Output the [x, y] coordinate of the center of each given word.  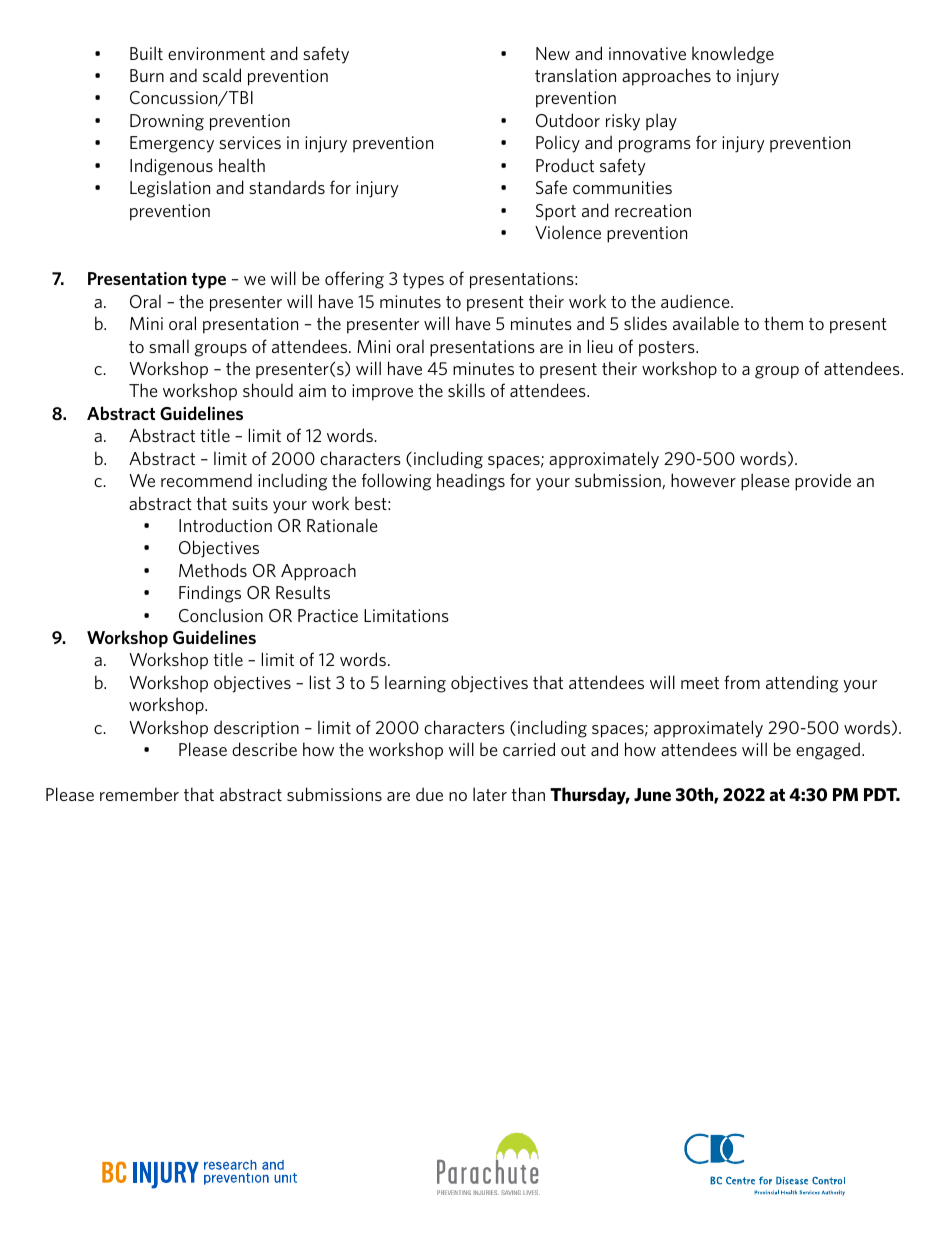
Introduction [225, 525]
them [783, 323]
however [703, 480]
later [490, 794]
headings [471, 482]
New [553, 53]
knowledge [733, 55]
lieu [600, 346]
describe [264, 749]
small [169, 346]
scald [222, 75]
